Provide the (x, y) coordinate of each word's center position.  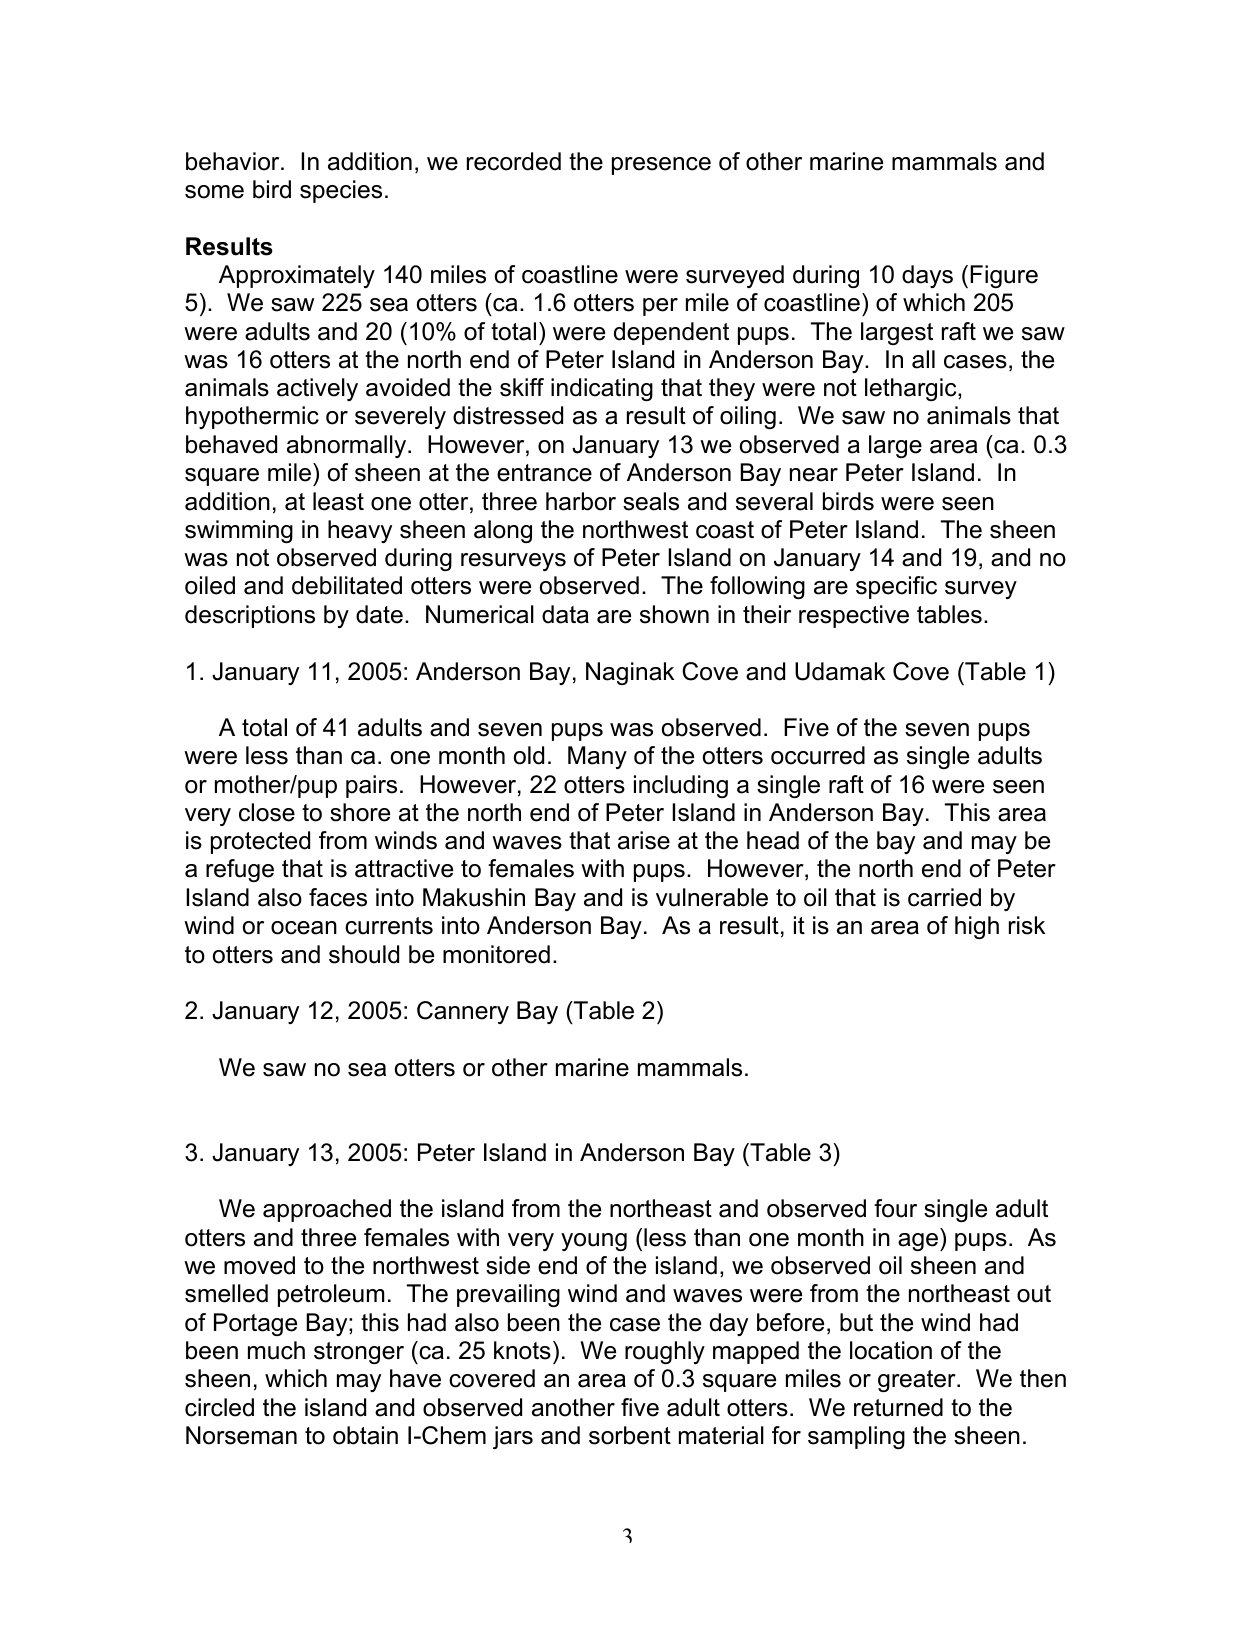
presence (661, 166)
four (895, 1208)
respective (854, 616)
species (341, 191)
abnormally (348, 446)
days (927, 276)
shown (674, 614)
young (594, 1242)
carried (944, 897)
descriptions (250, 616)
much (276, 1350)
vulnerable (712, 897)
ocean (304, 928)
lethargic (912, 389)
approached (327, 1210)
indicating (602, 389)
